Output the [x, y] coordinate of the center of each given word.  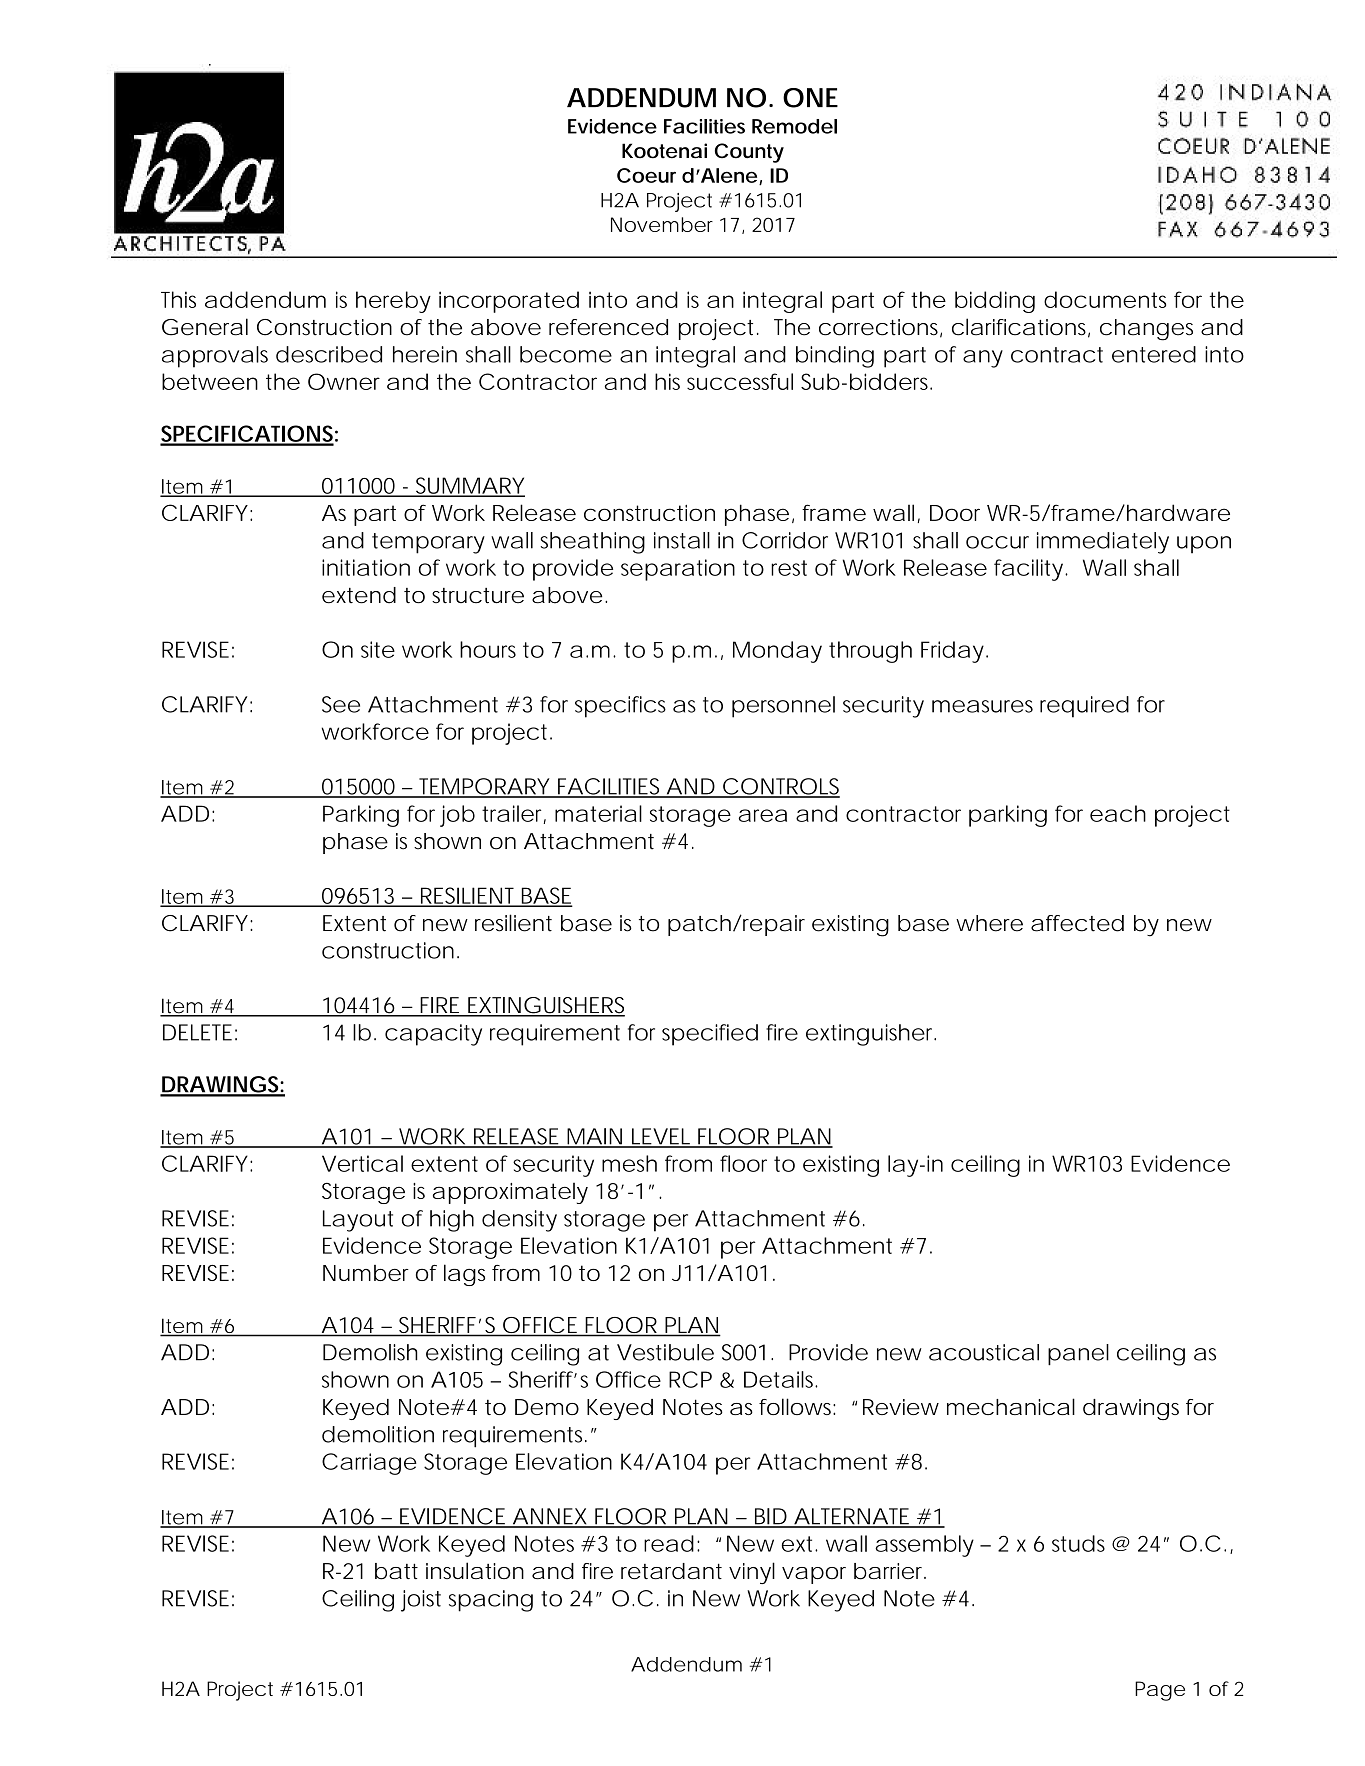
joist [421, 1601]
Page [1160, 1691]
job [457, 816]
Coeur [646, 175]
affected [1077, 923]
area [763, 815]
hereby [393, 302]
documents [1105, 299]
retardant [671, 1571]
